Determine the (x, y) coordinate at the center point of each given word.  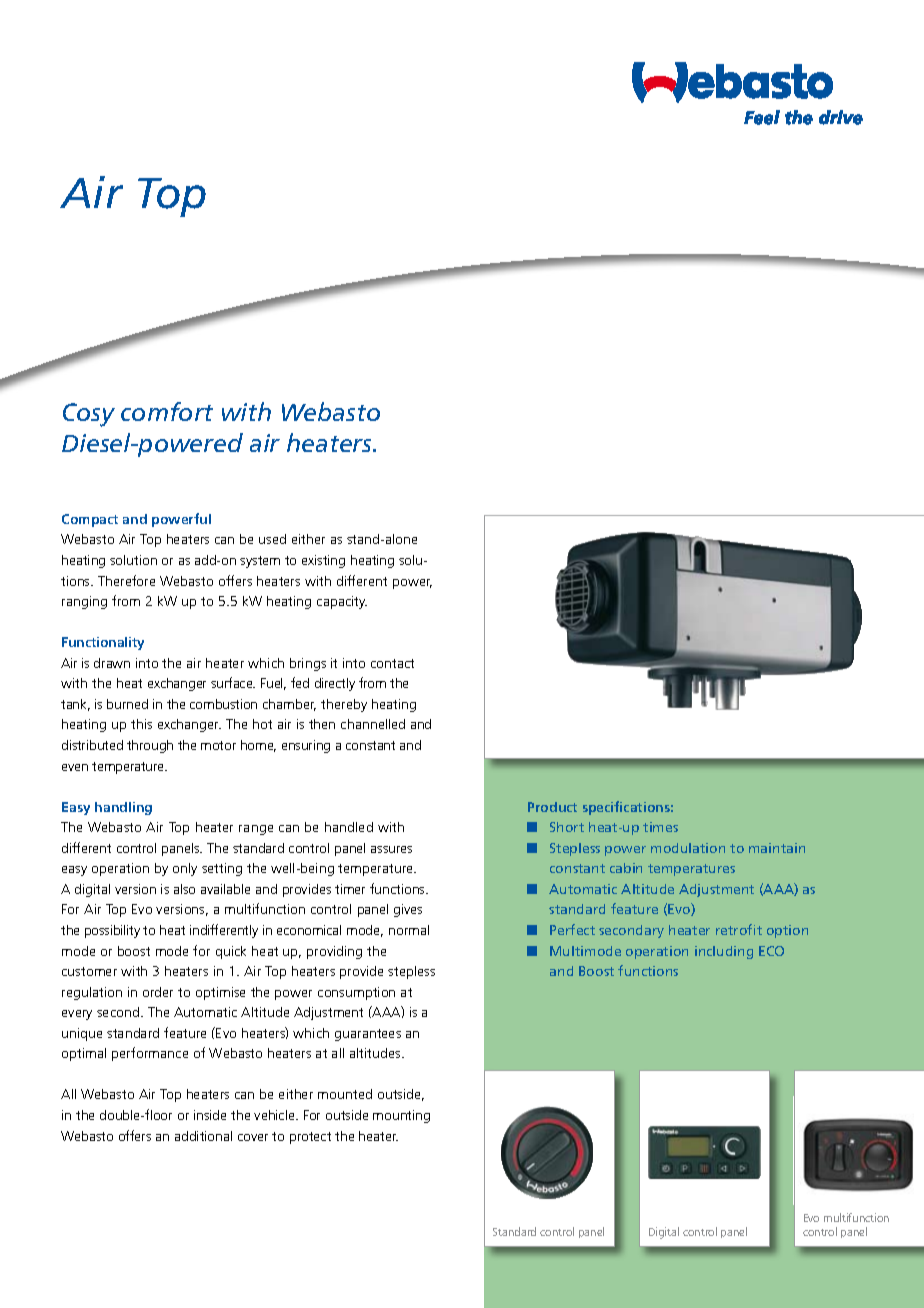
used (272, 539)
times (660, 827)
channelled (373, 724)
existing (323, 561)
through (150, 746)
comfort (167, 411)
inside (210, 1115)
